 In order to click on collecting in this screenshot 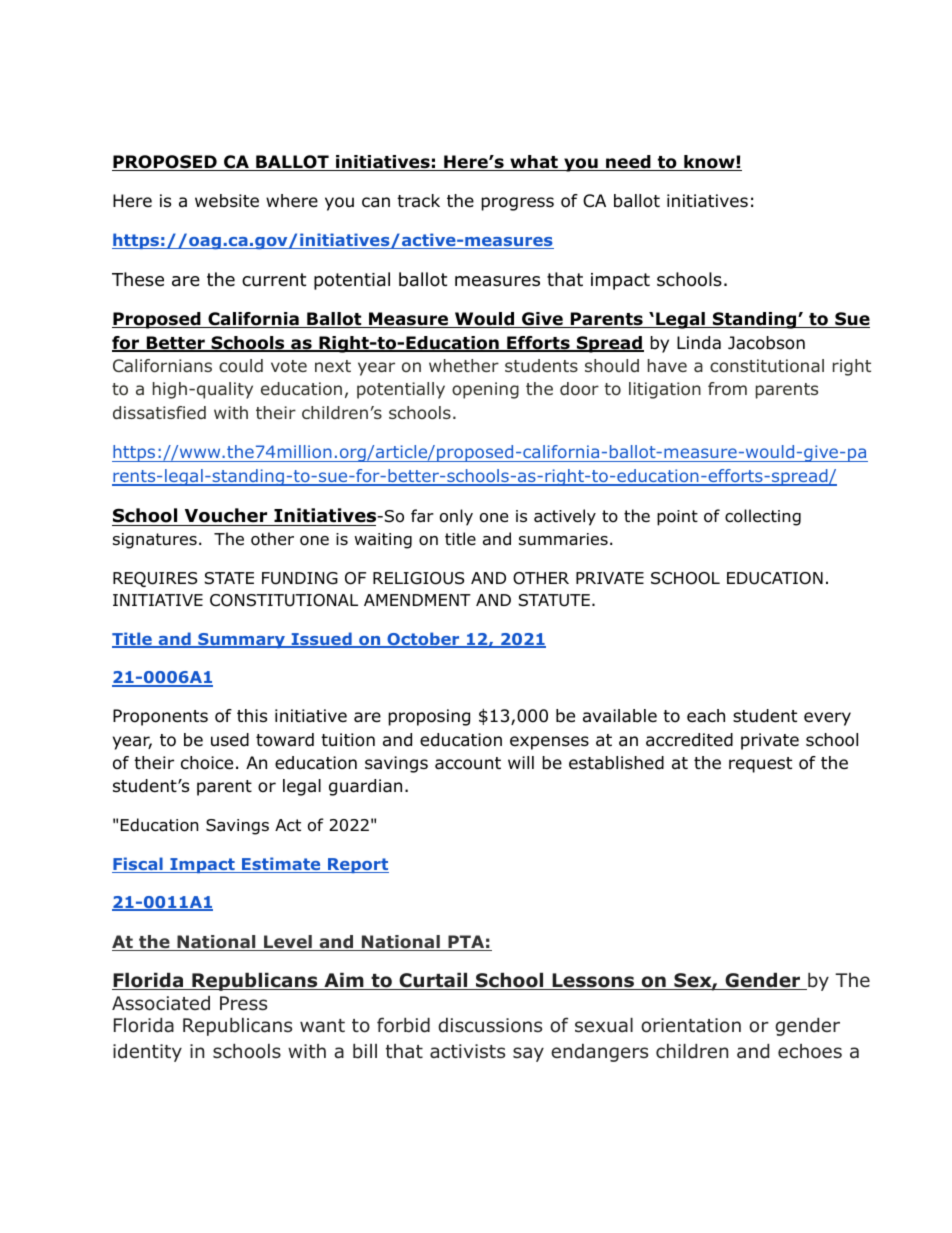, I will do `click(763, 517)`.
